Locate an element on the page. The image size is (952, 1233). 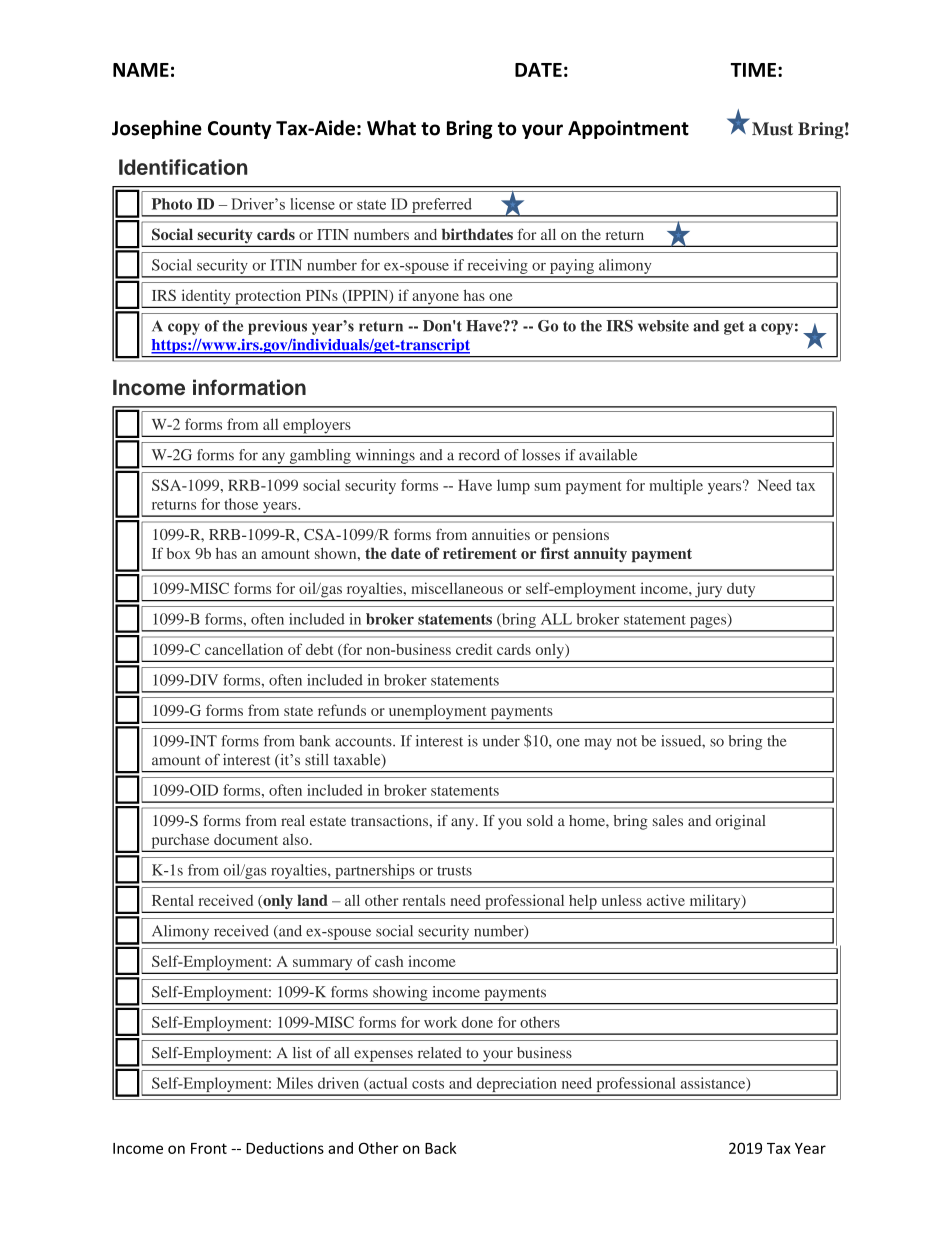
Front is located at coordinates (209, 1148).
